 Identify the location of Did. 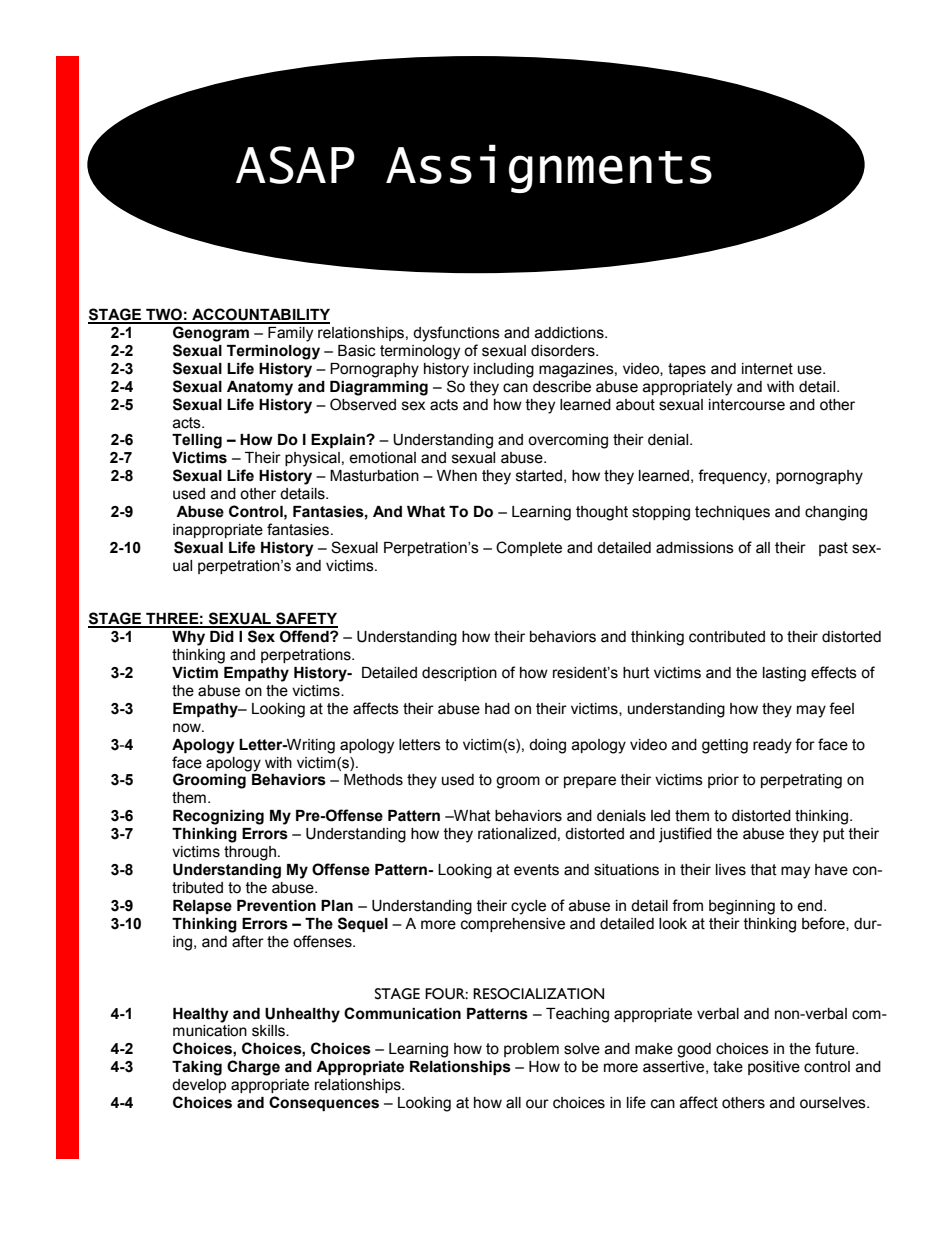
(222, 637).
